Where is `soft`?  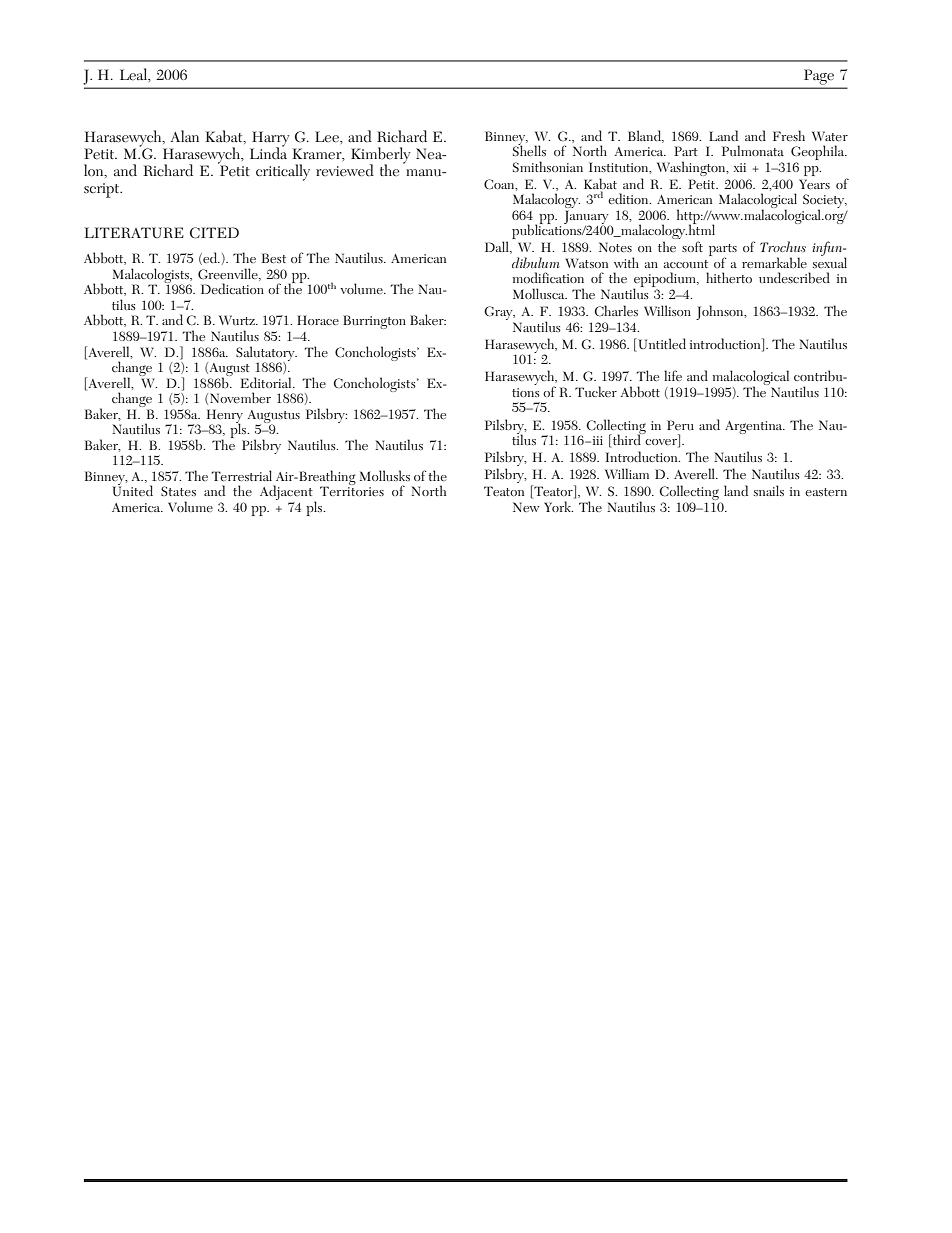 soft is located at coordinates (692, 246).
